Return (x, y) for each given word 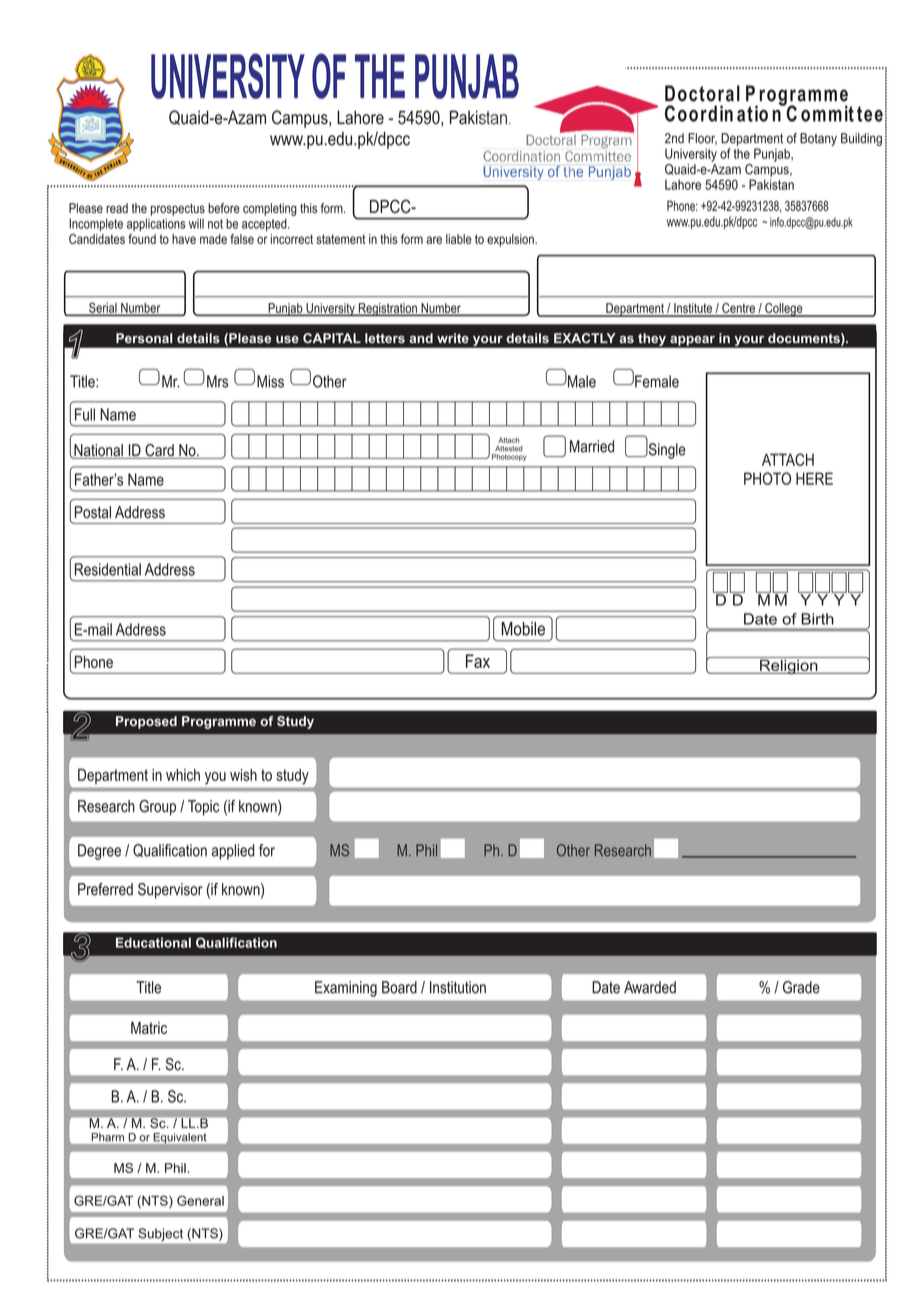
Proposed (146, 722)
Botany (818, 139)
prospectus (178, 210)
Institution (458, 987)
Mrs (217, 381)
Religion (789, 665)
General (200, 1200)
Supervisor (170, 891)
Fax (478, 661)
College (784, 310)
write (453, 338)
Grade (801, 987)
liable (459, 239)
